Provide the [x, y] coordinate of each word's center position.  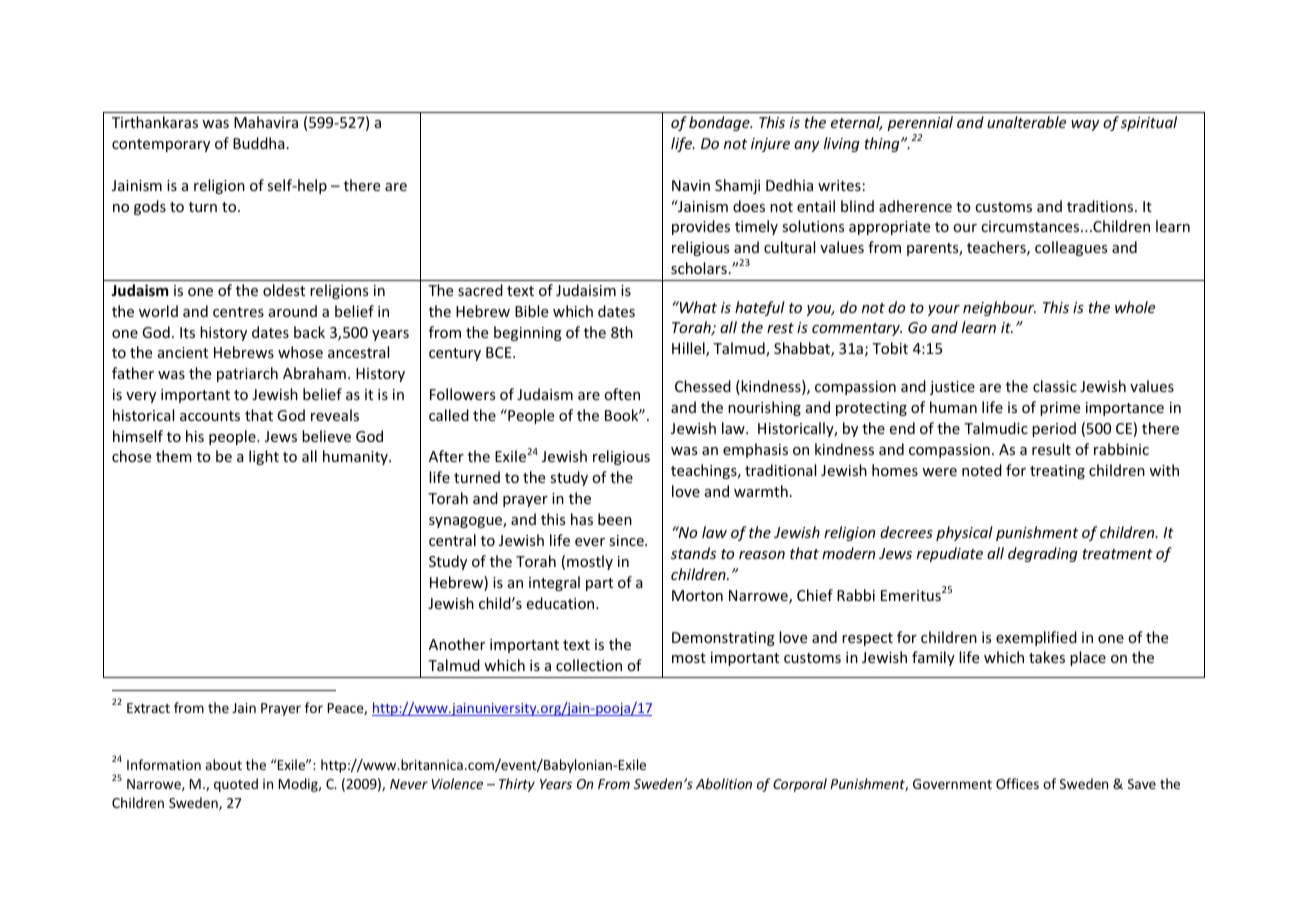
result [1051, 449]
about [223, 764]
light [264, 457]
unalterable [1026, 122]
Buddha [259, 143]
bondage [720, 123]
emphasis [755, 450]
